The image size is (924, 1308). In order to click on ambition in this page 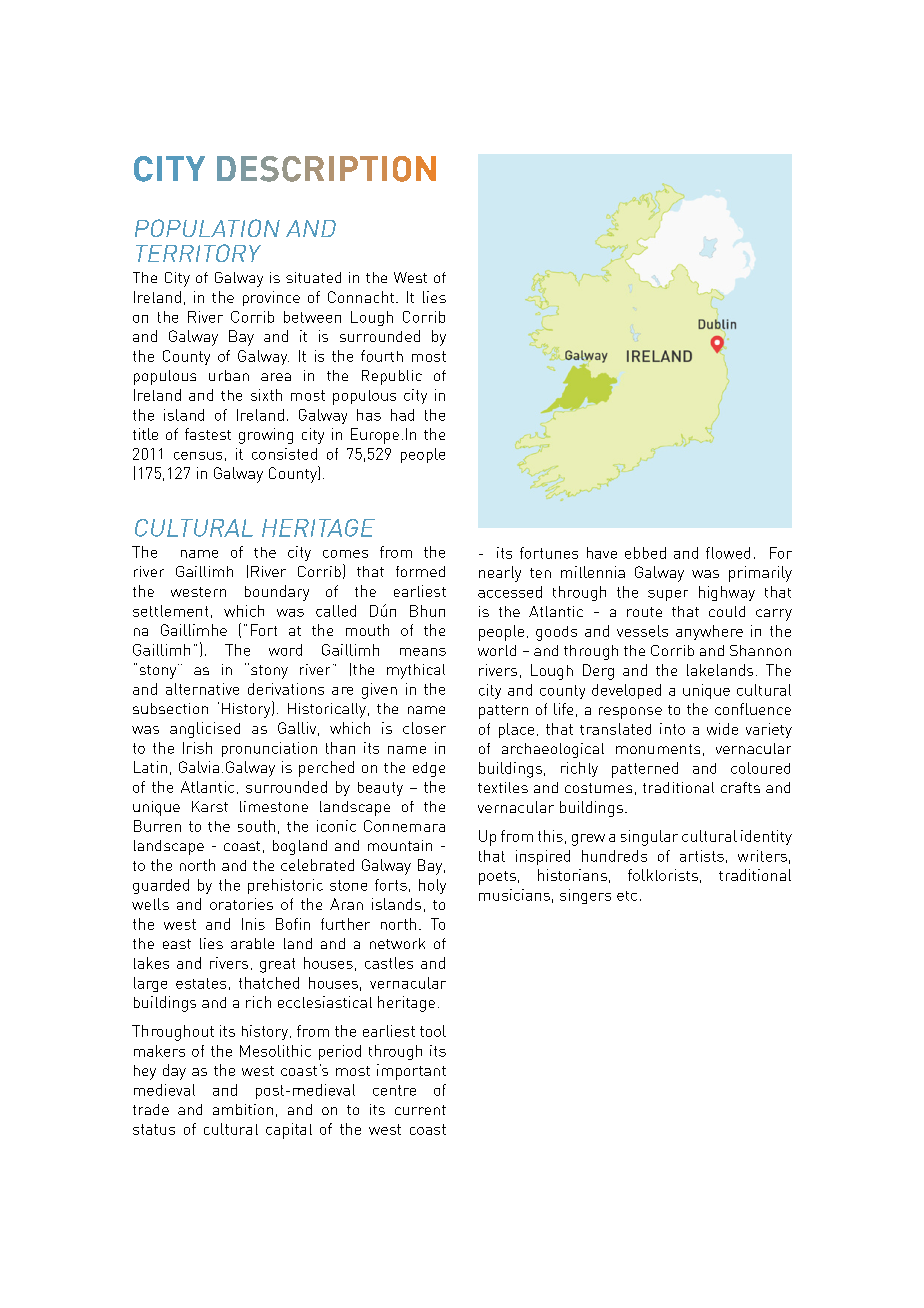, I will do `click(243, 1109)`.
